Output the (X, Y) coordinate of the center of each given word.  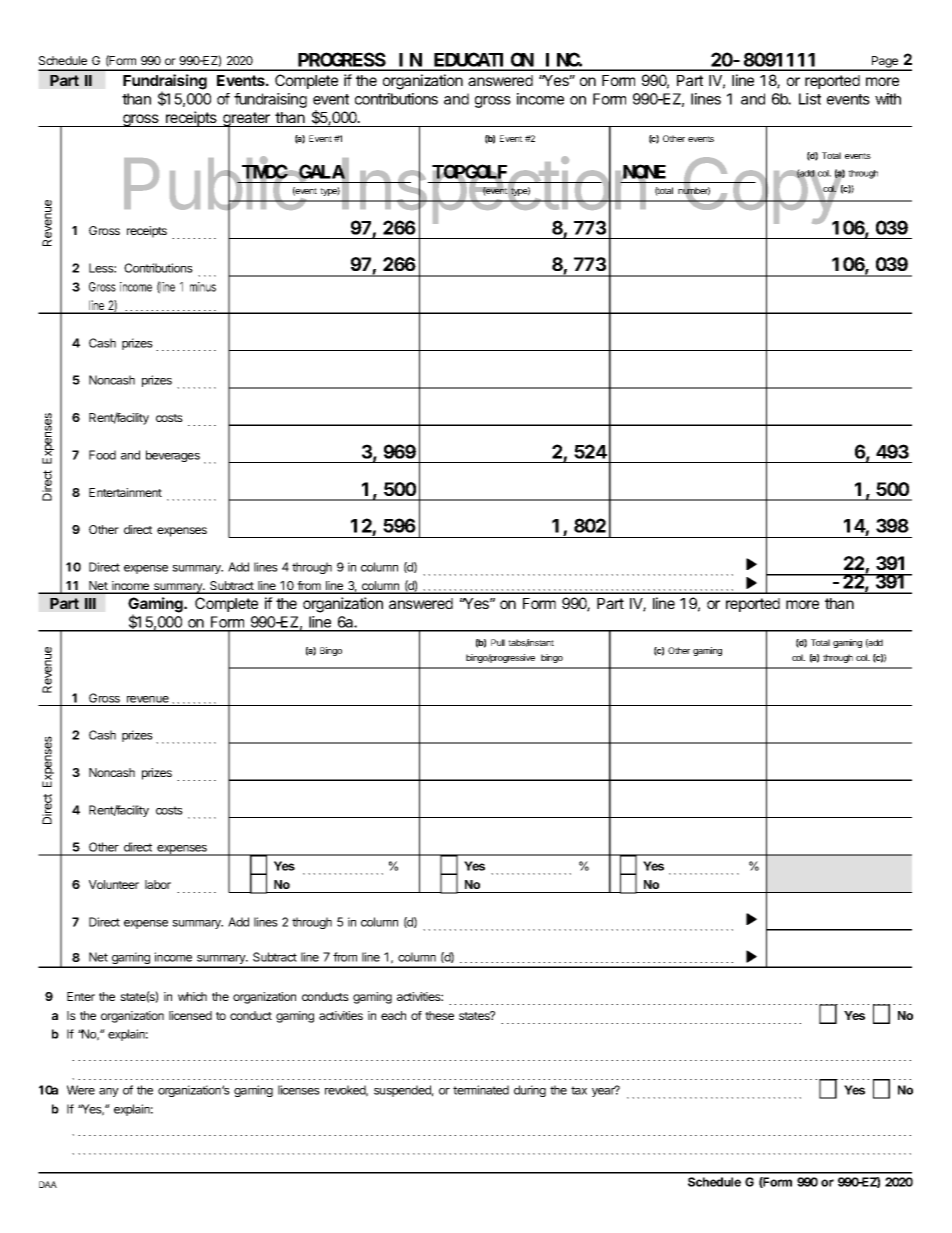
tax (579, 1090)
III (90, 603)
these (439, 1015)
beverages (173, 456)
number (694, 191)
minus (203, 287)
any (109, 1092)
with (888, 99)
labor (158, 884)
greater (246, 120)
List (810, 99)
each (393, 1015)
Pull (498, 642)
